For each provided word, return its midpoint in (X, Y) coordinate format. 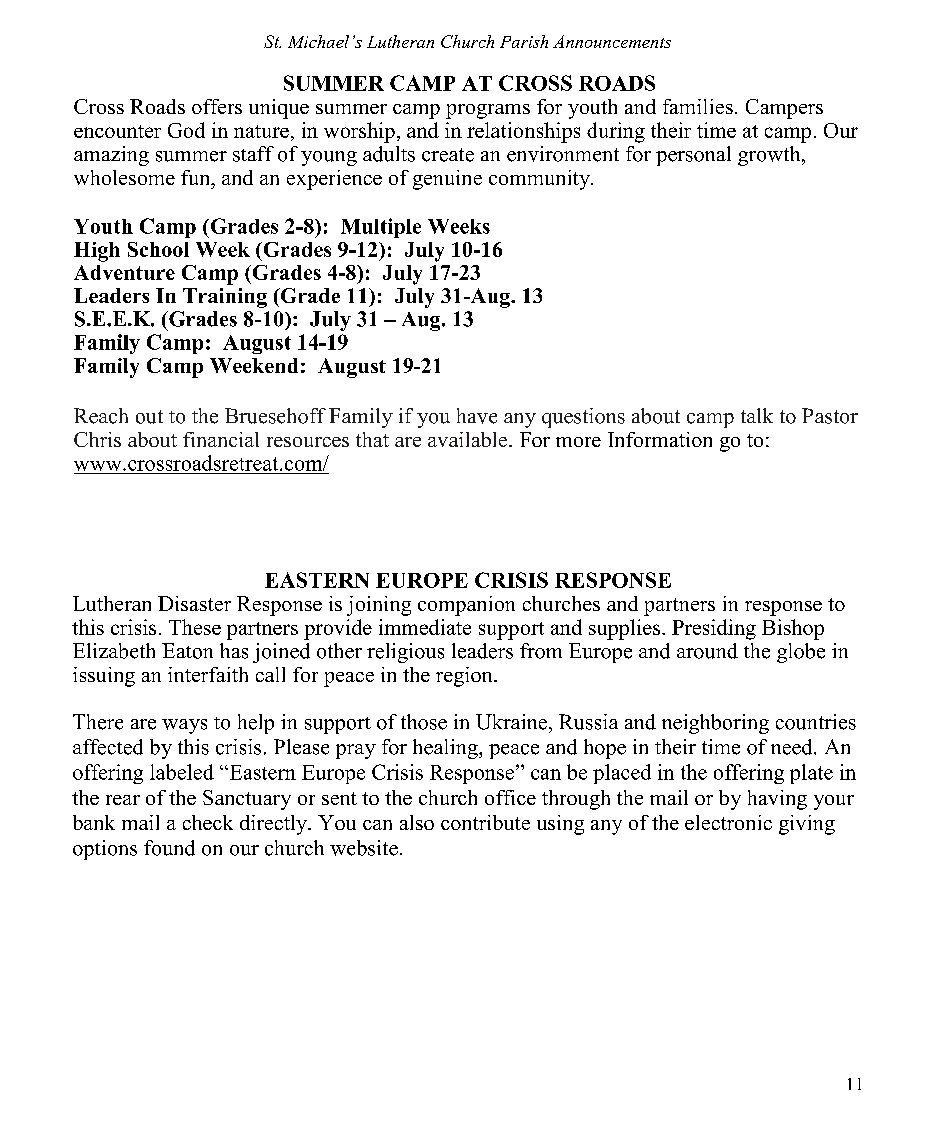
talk (757, 415)
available (469, 439)
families (698, 106)
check (208, 822)
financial (221, 439)
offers (217, 106)
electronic (728, 822)
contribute (485, 822)
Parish (524, 41)
